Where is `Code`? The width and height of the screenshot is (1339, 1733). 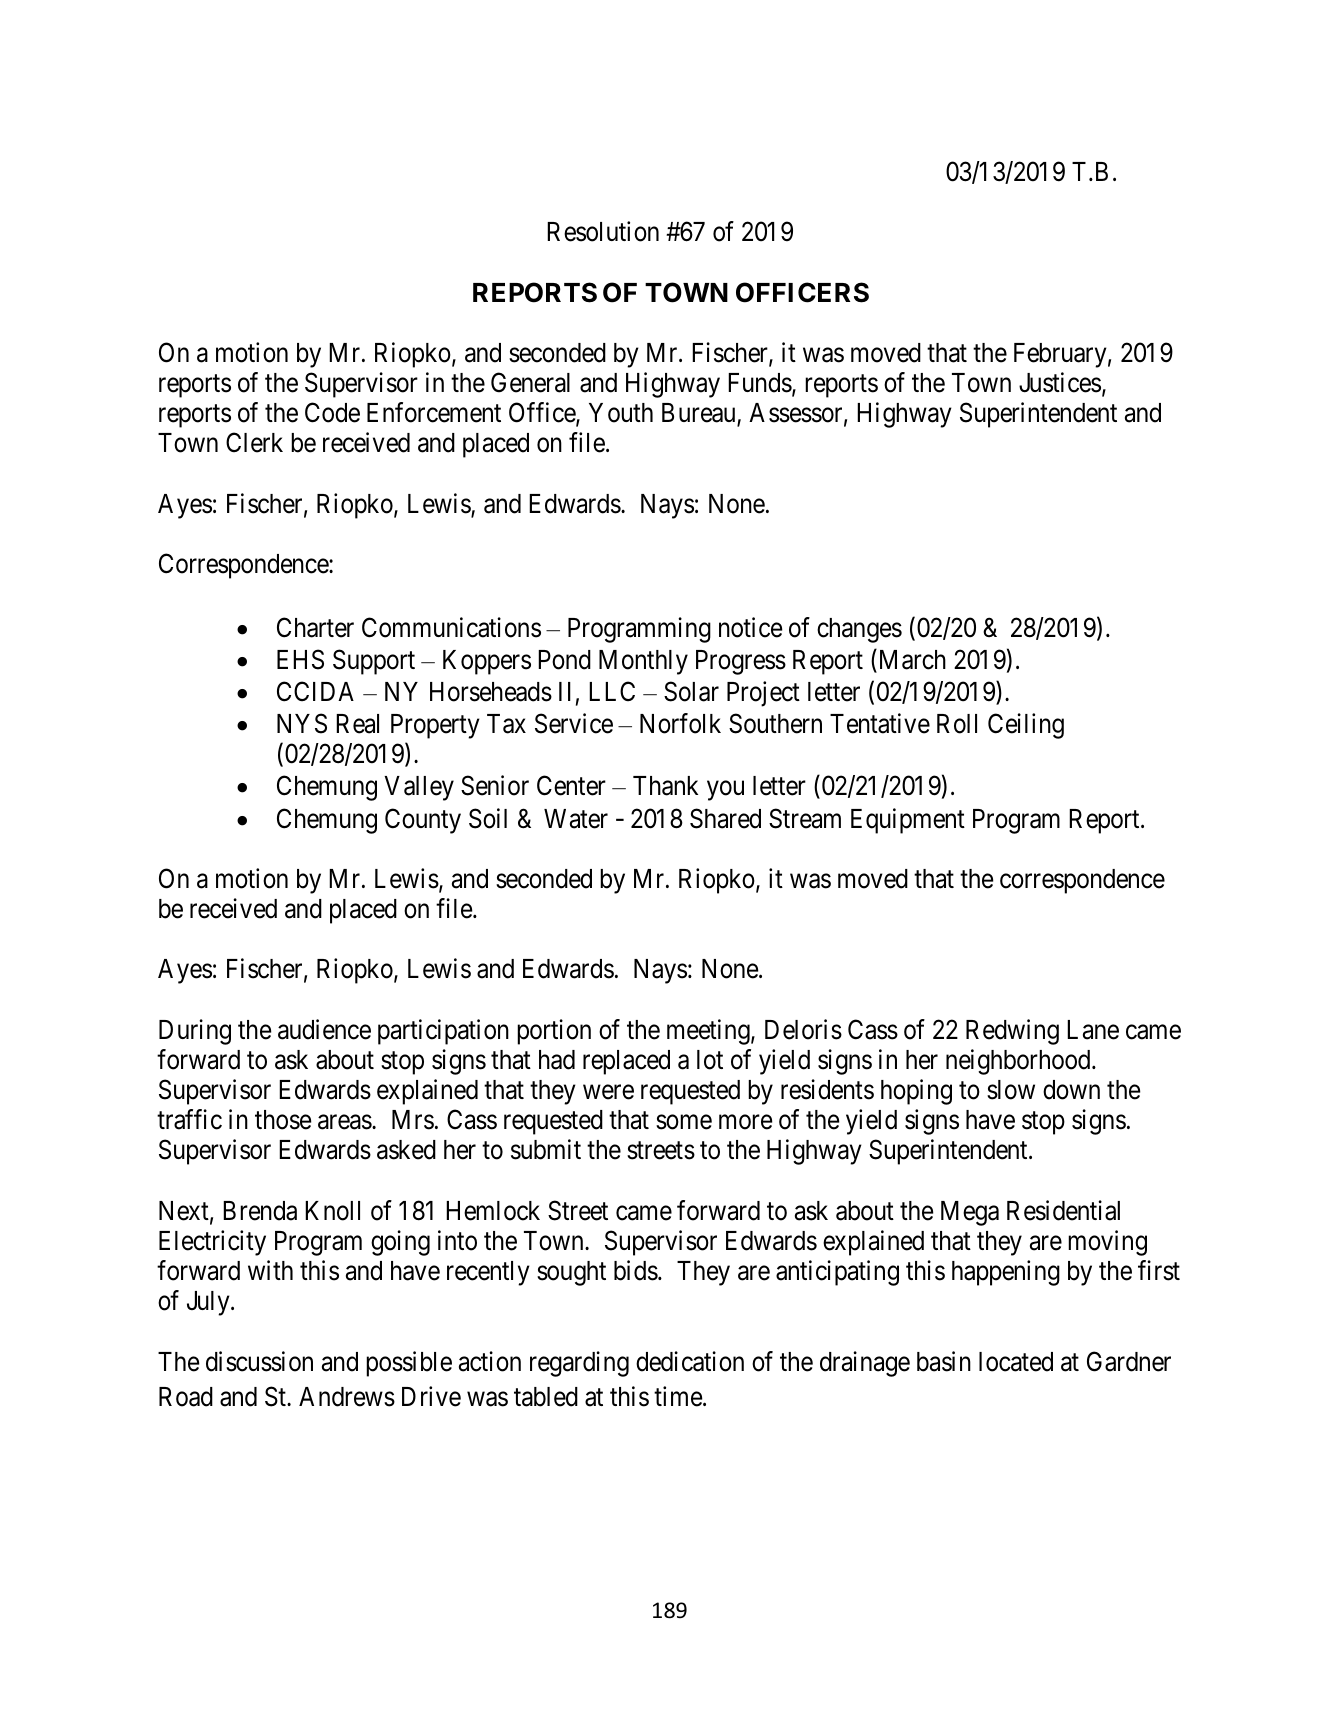 Code is located at coordinates (332, 412).
